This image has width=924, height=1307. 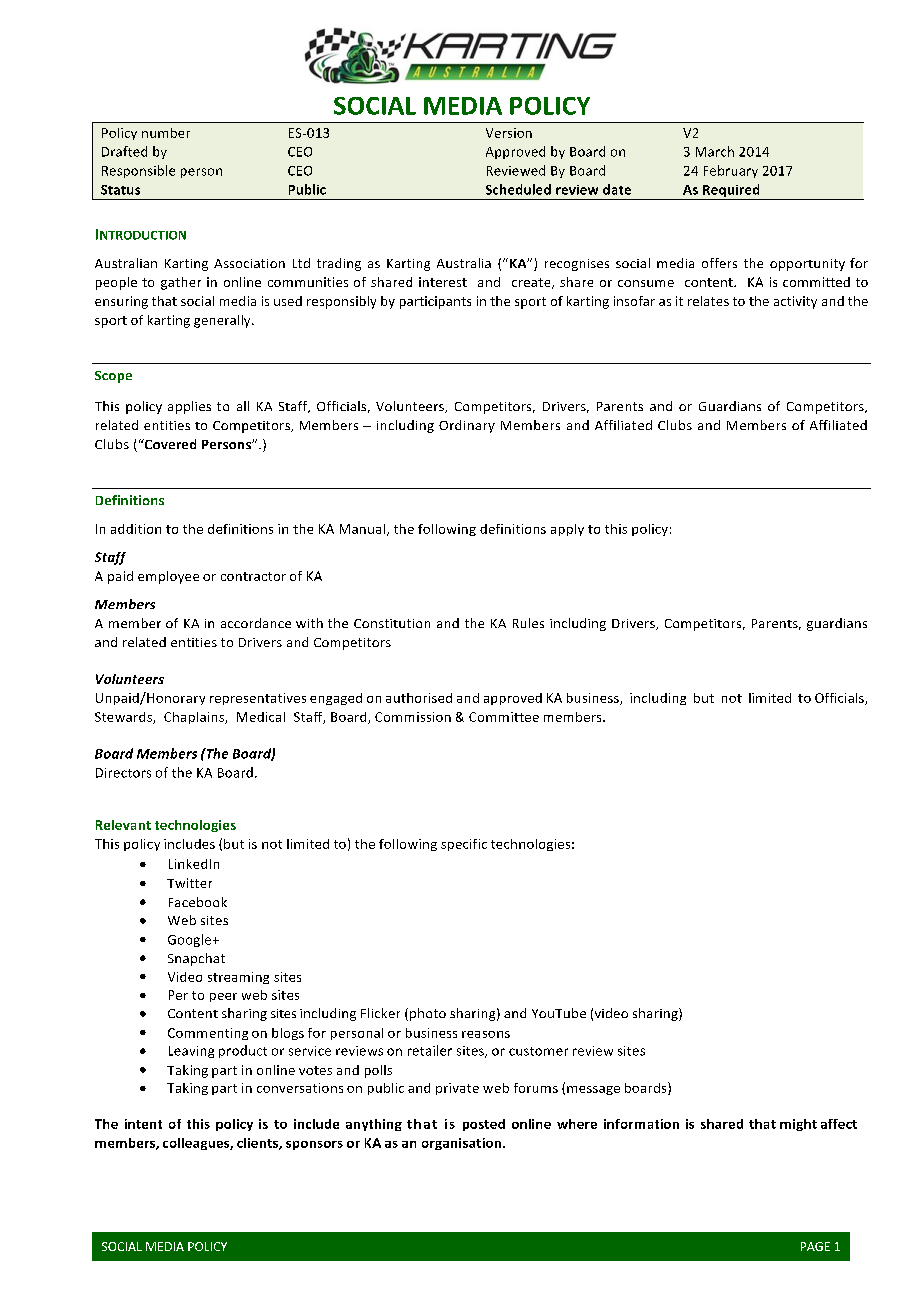 I want to click on number, so click(x=166, y=133).
